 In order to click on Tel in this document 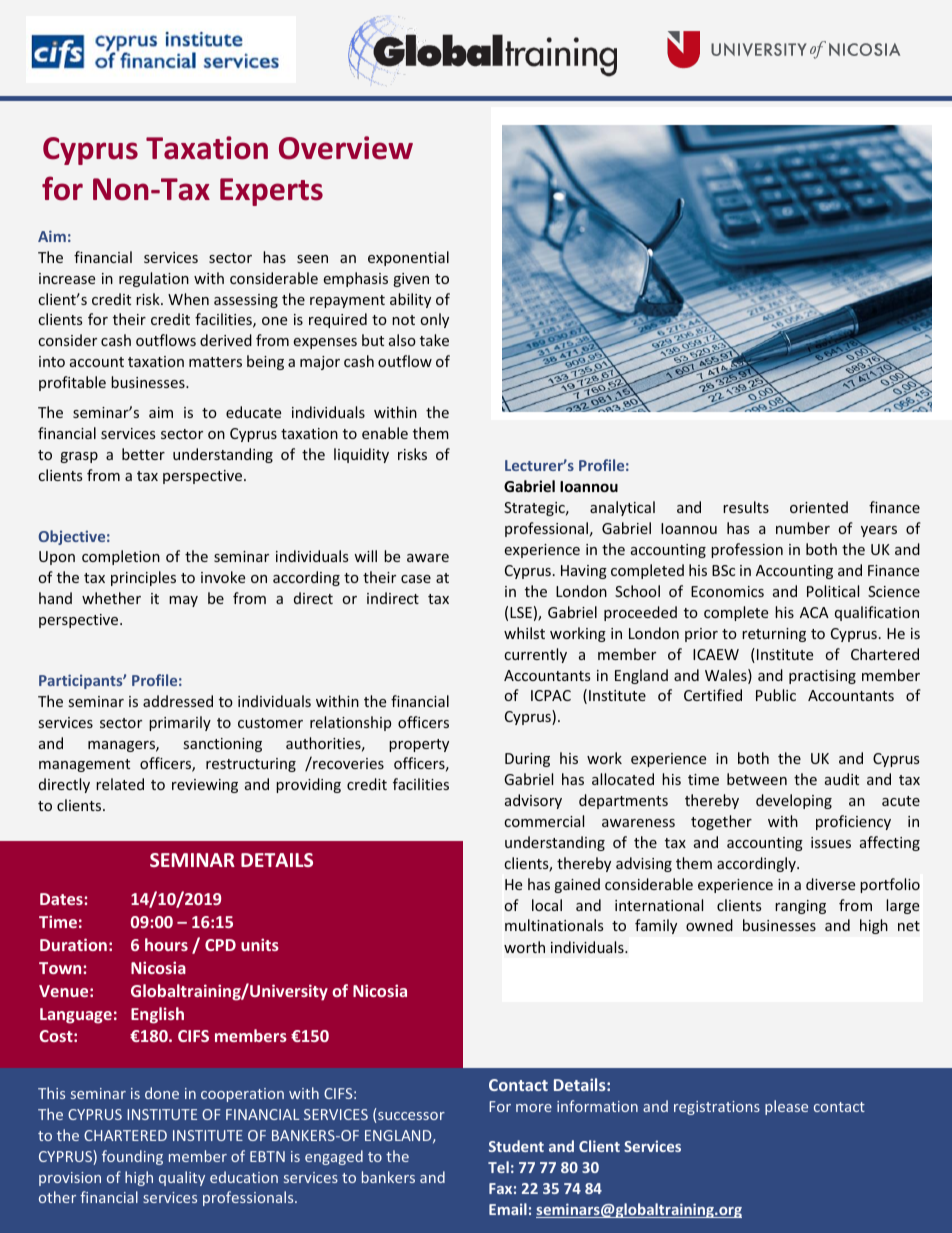, I will do `click(498, 1167)`.
